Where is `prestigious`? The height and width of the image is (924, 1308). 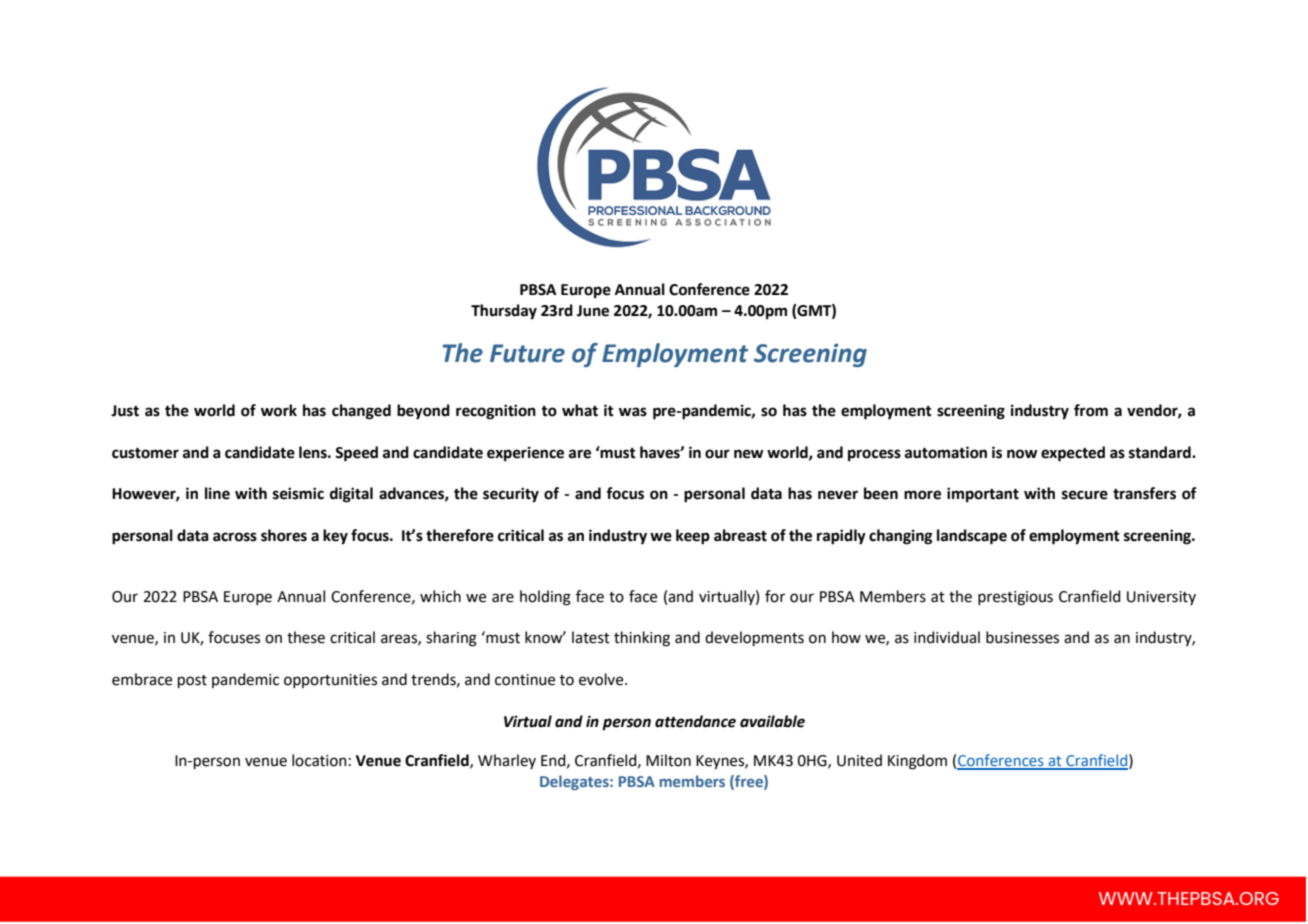 prestigious is located at coordinates (1015, 598).
